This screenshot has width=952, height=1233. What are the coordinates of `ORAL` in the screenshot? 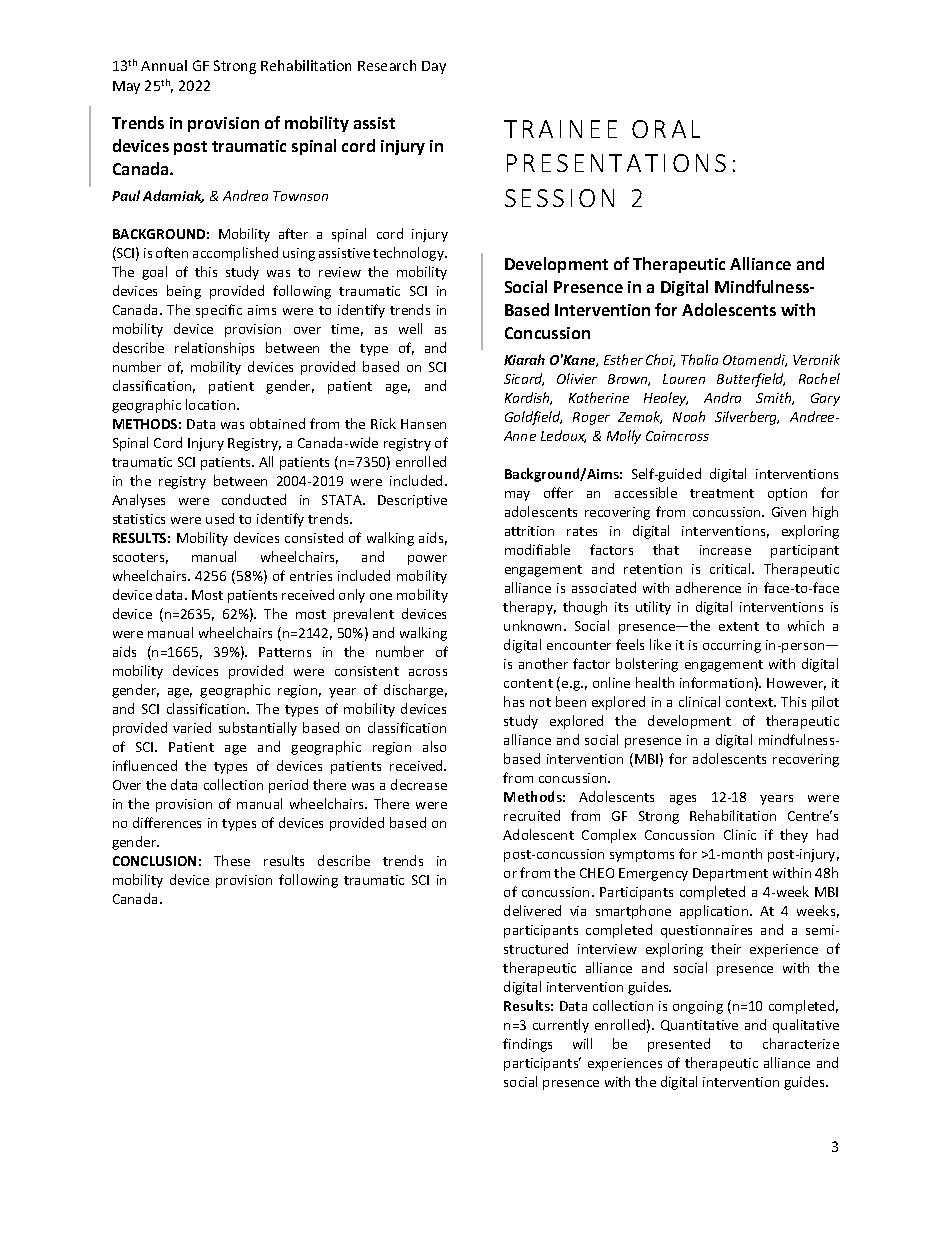 It's located at (666, 129).
